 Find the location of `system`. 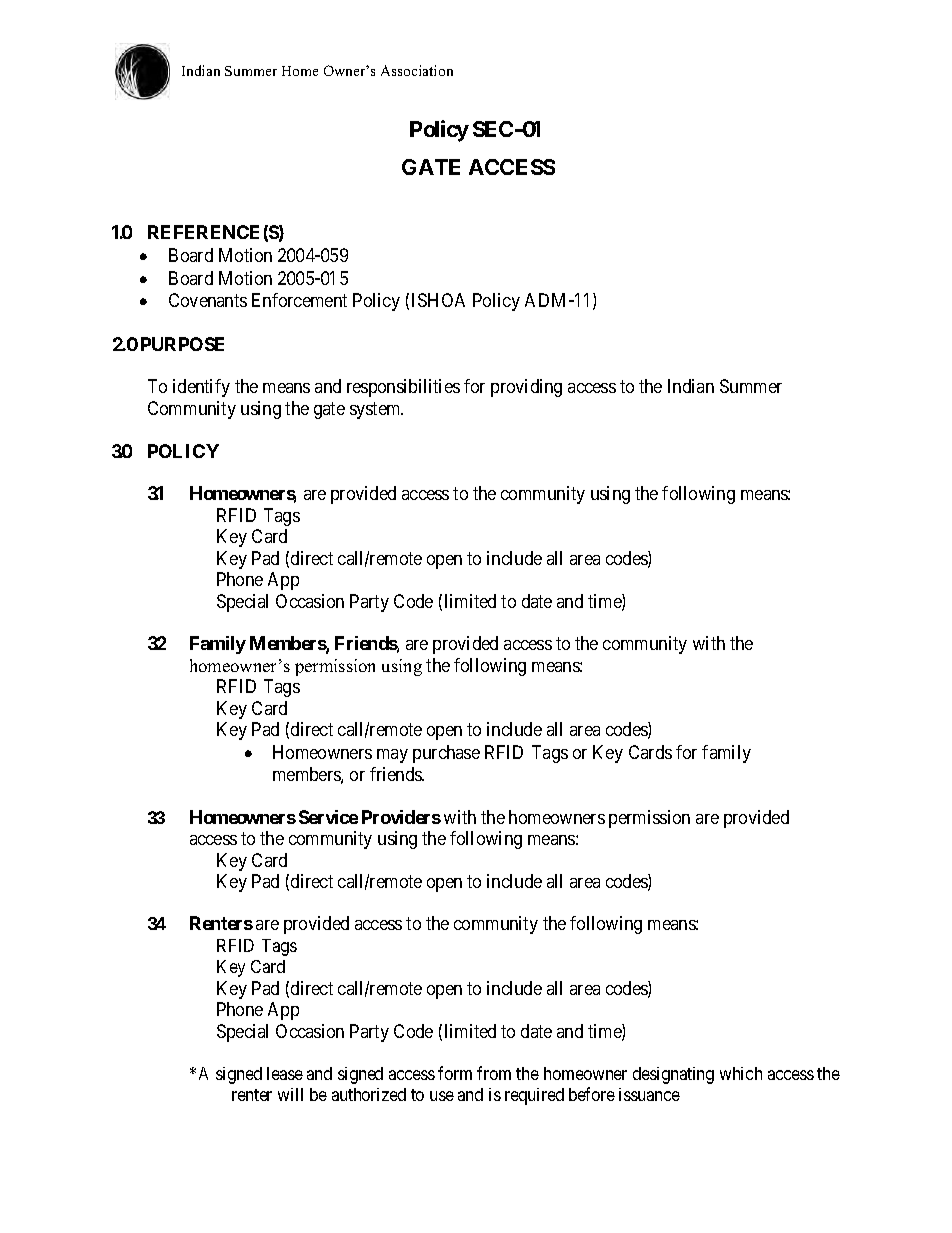

system is located at coordinates (376, 410).
